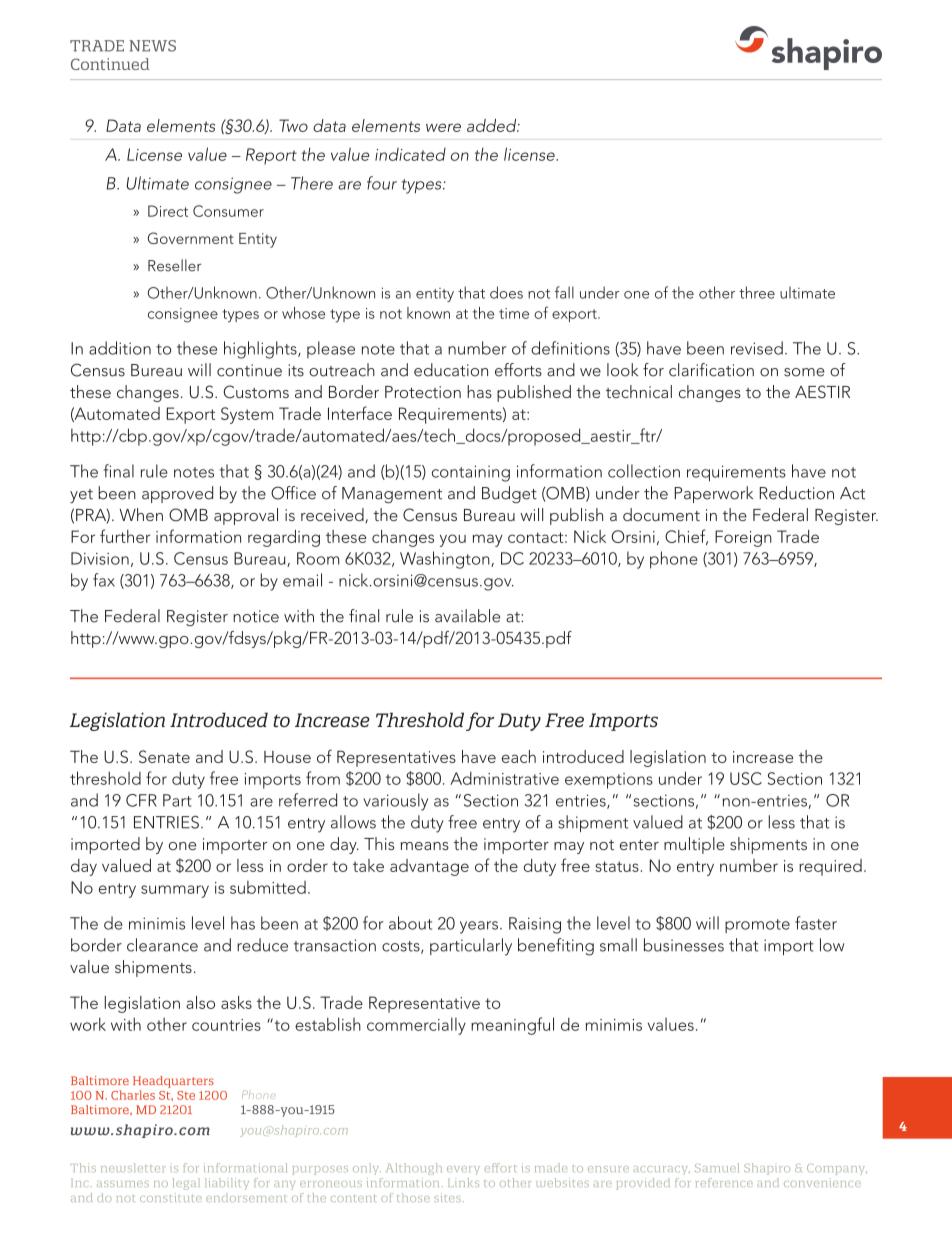 Image resolution: width=952 pixels, height=1233 pixels. I want to click on three, so click(757, 292).
